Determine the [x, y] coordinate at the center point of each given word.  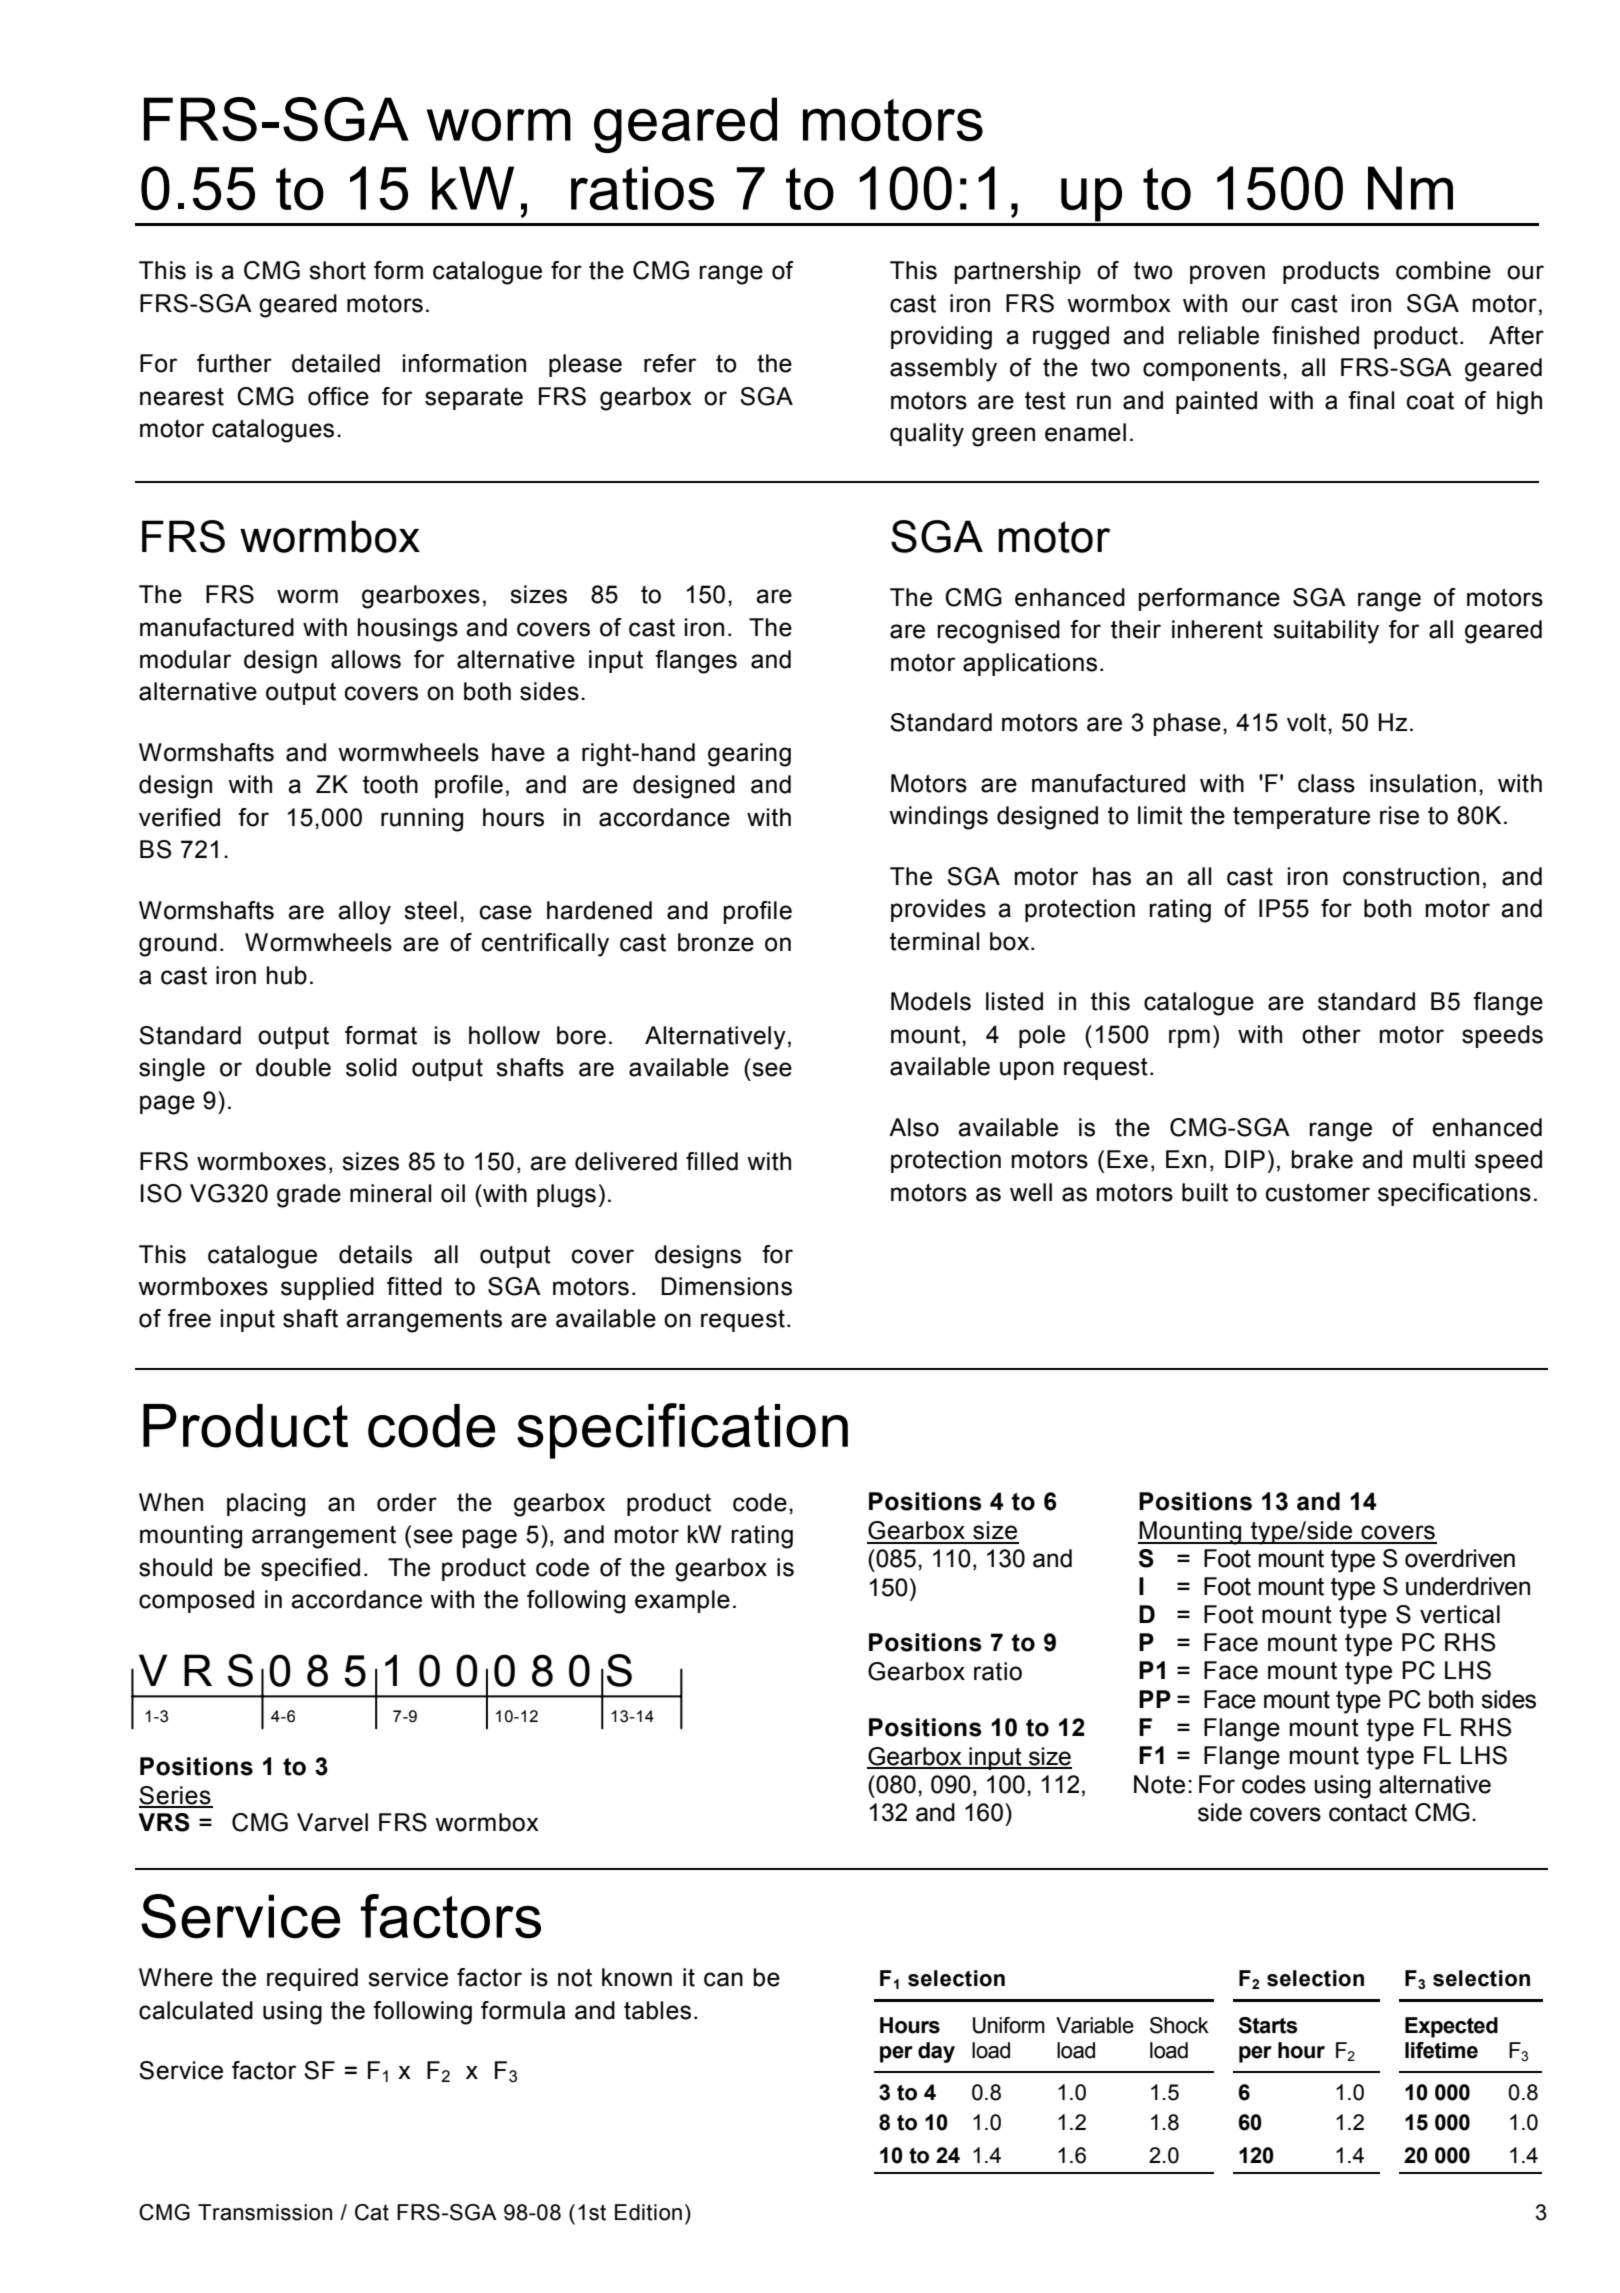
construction [1411, 876]
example [682, 1601]
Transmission [265, 2212]
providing [941, 338]
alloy [364, 913]
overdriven [1460, 1558]
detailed [336, 363]
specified [310, 1569]
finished [1315, 335]
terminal [934, 941]
